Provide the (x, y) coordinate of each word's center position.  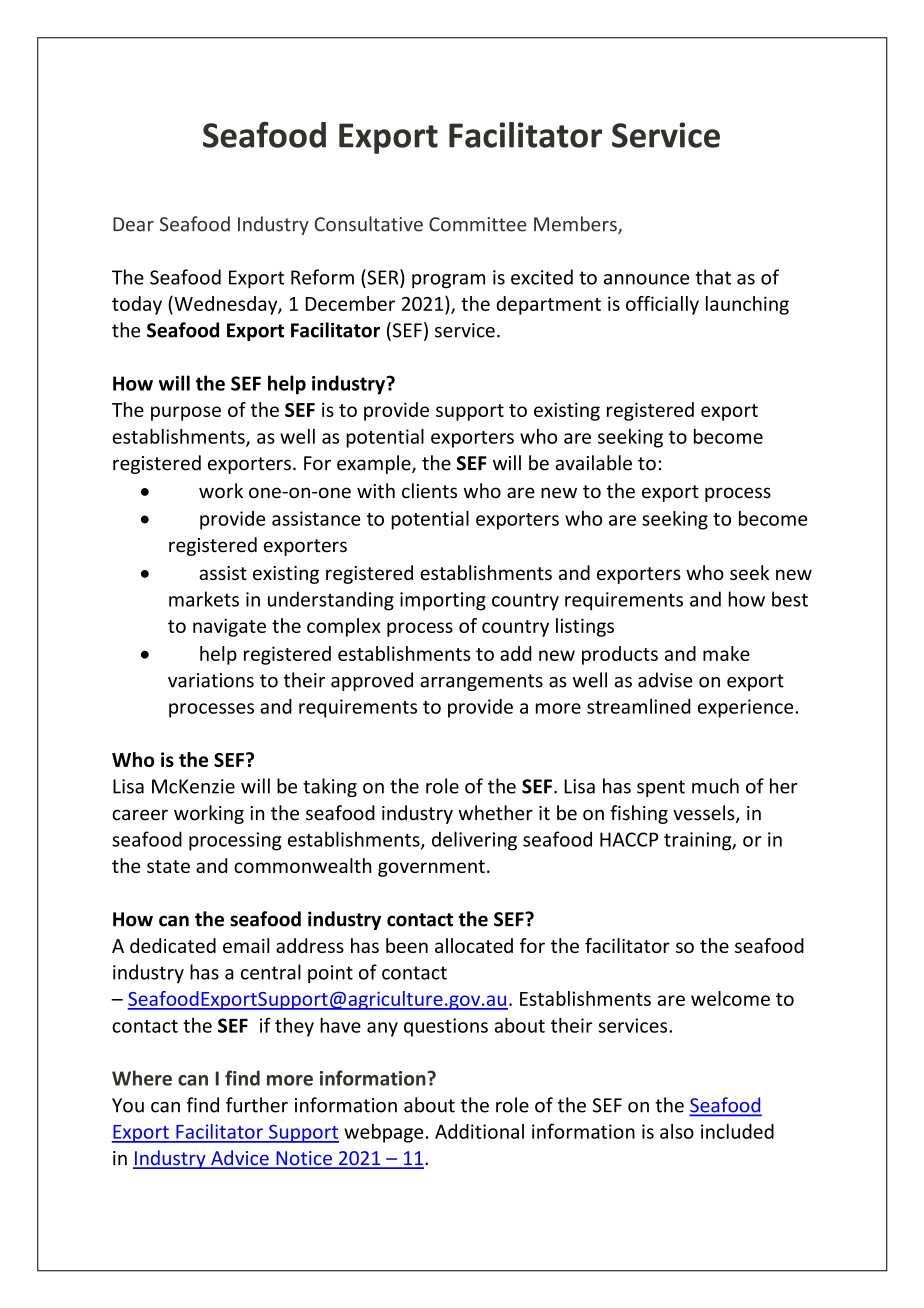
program (448, 281)
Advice (240, 1159)
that (713, 277)
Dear (133, 224)
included (737, 1131)
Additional (479, 1131)
